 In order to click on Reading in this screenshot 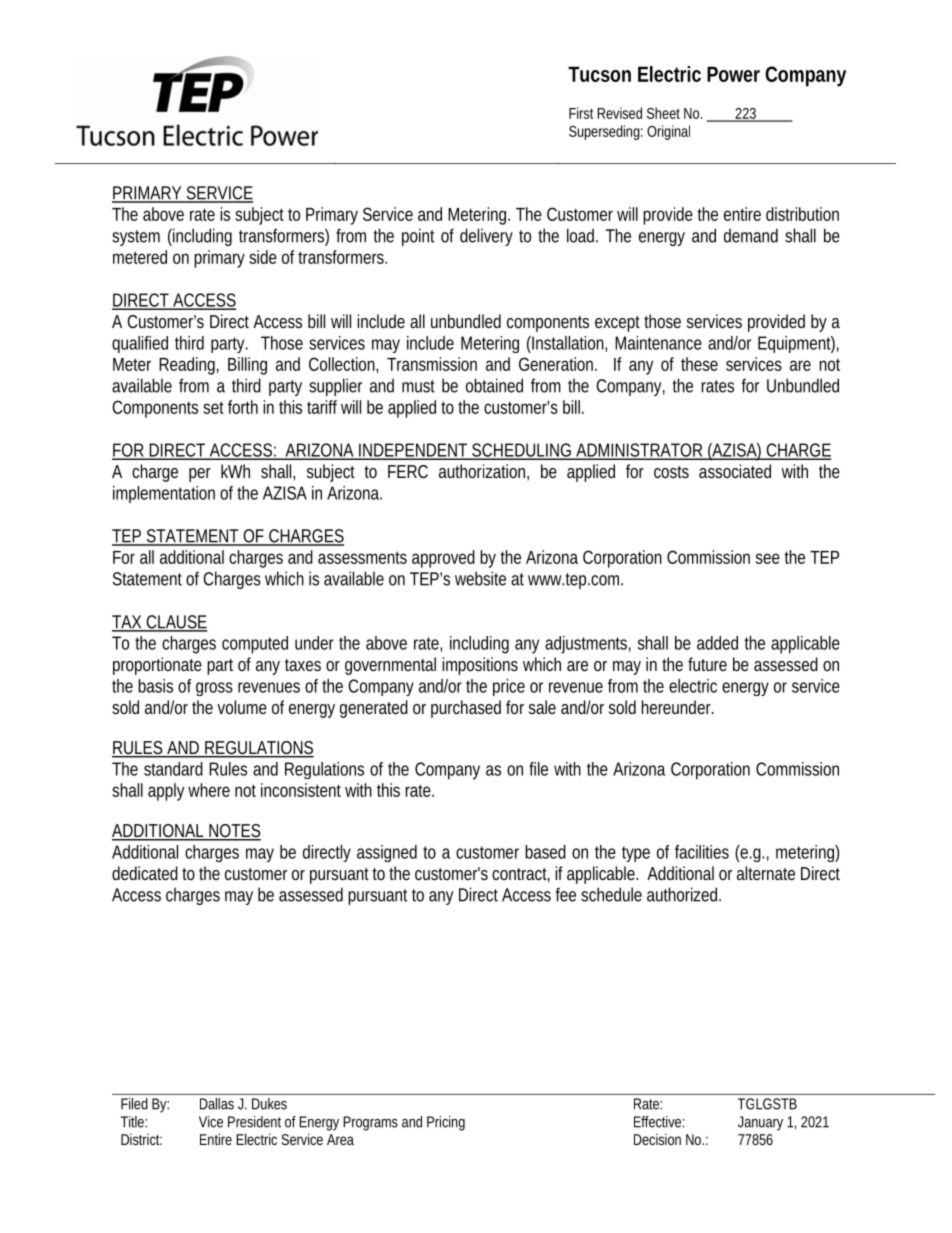, I will do `click(189, 366)`.
